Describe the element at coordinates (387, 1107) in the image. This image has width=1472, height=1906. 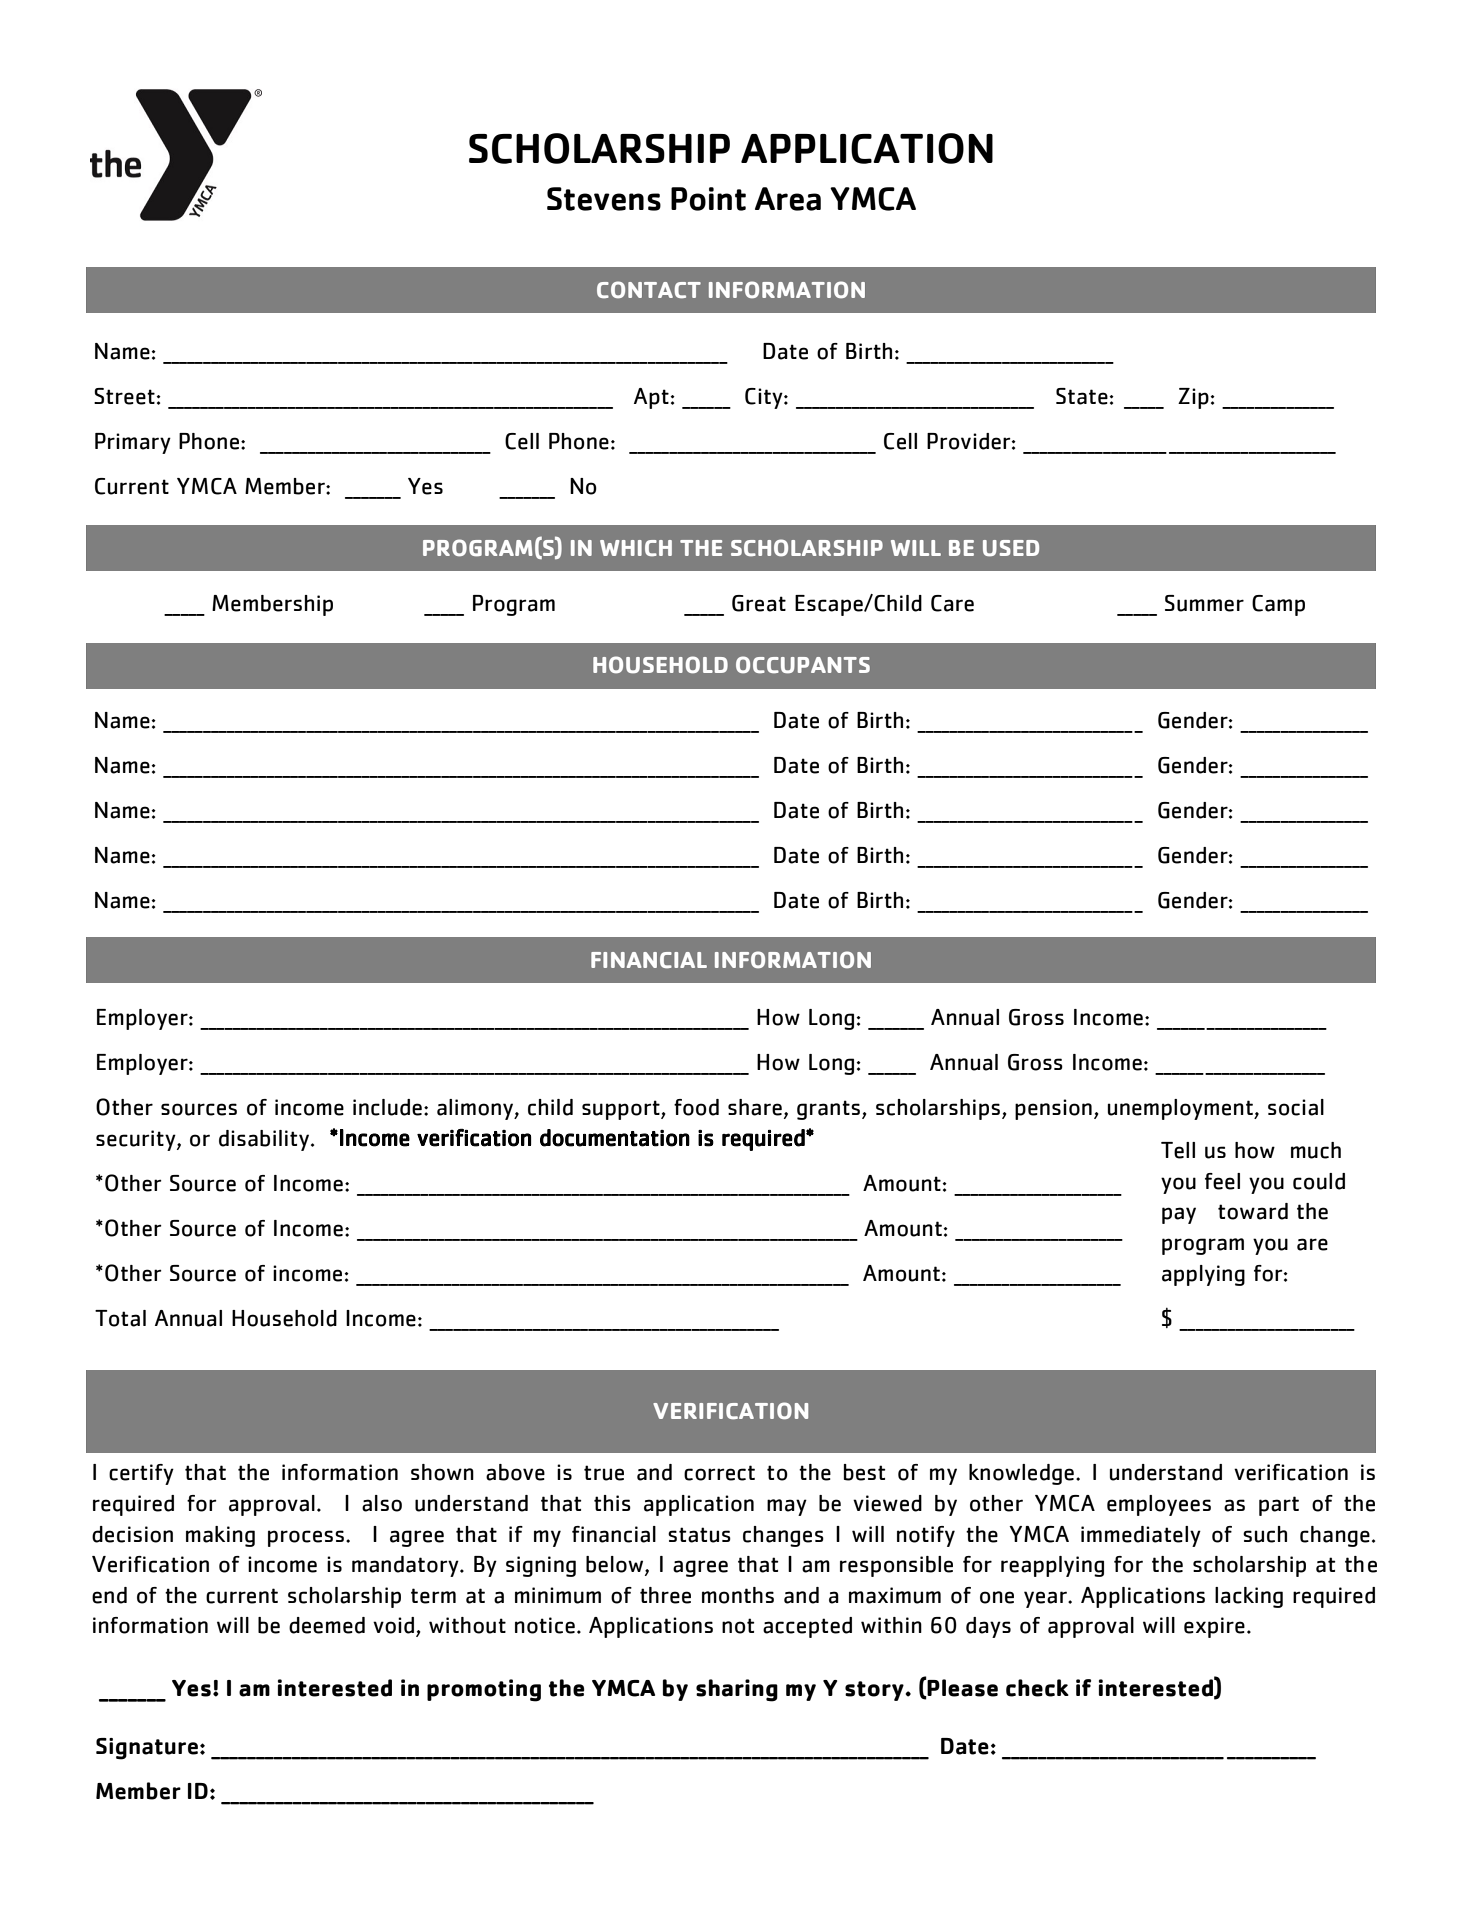
I see `include` at that location.
